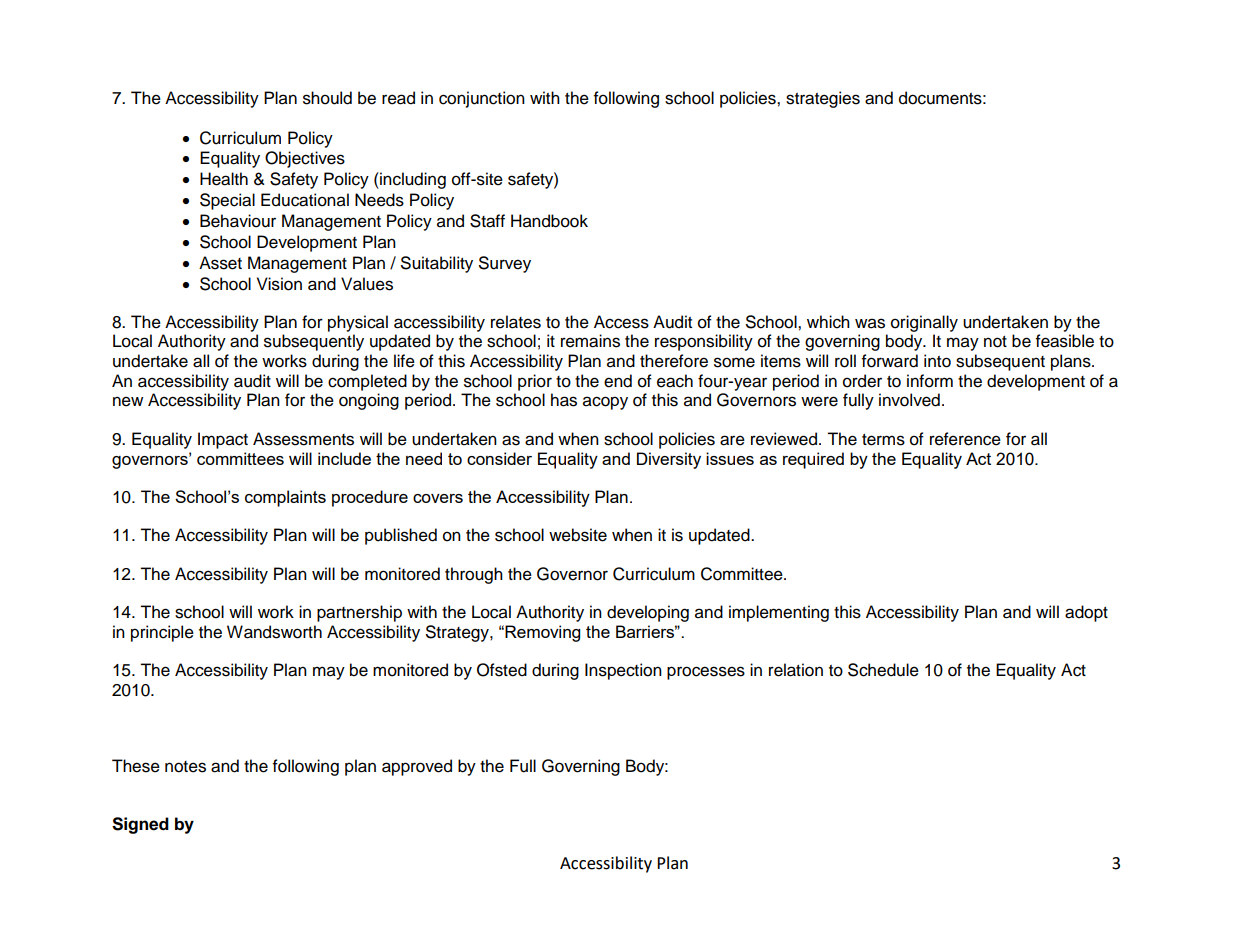 This screenshot has height=952, width=1233. I want to click on should, so click(327, 98).
